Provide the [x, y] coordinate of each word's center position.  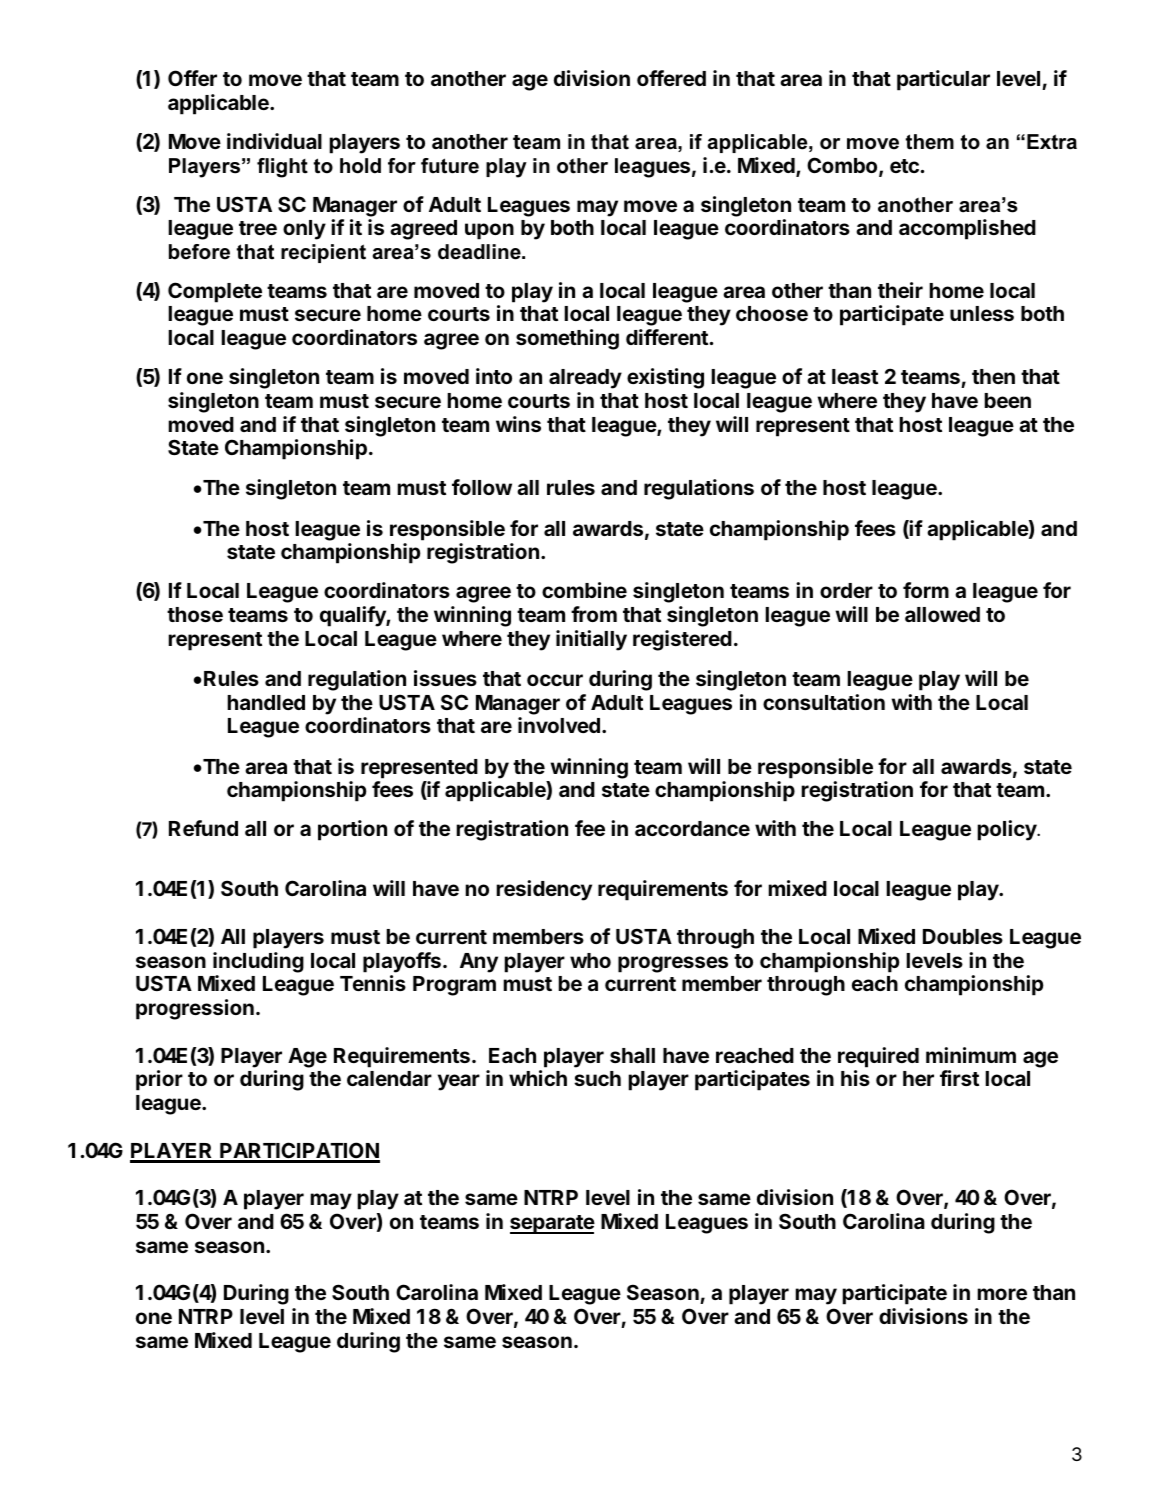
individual [274, 141]
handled [266, 702]
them [930, 142]
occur [555, 680]
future [450, 166]
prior [159, 1080]
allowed [942, 614]
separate [552, 1224]
